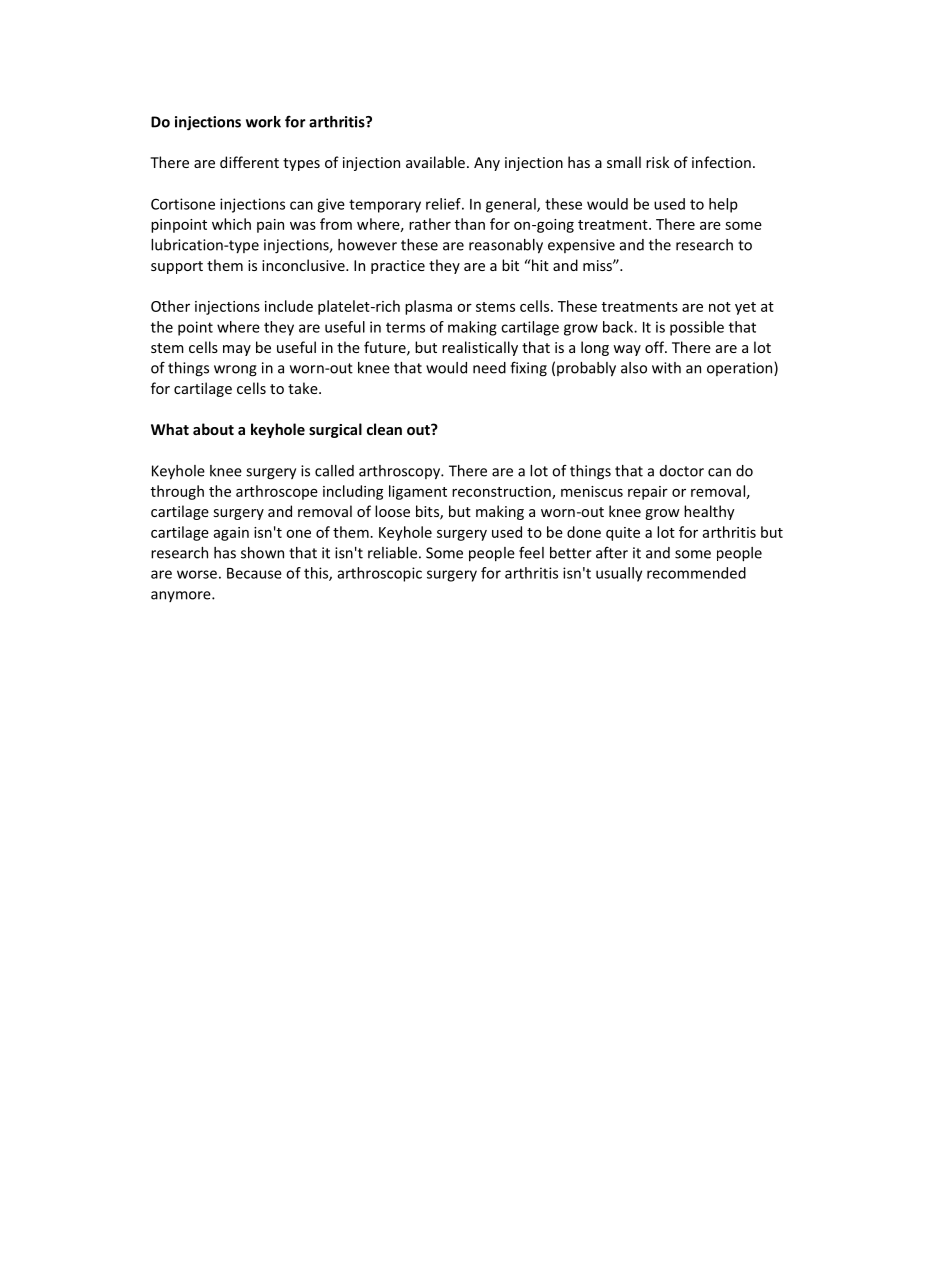  Describe the element at coordinates (237, 350) in the screenshot. I see `may` at that location.
